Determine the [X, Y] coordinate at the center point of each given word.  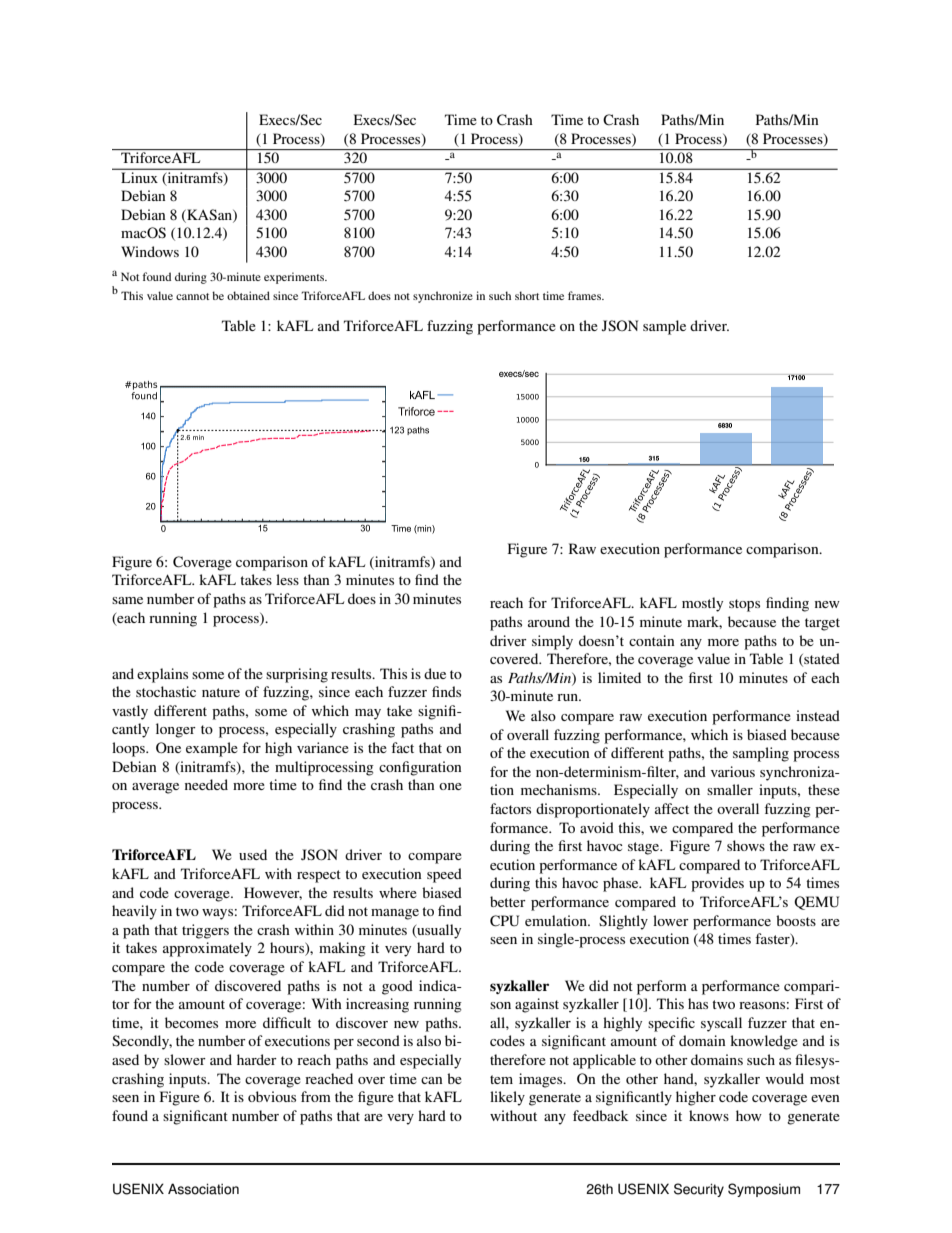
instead [818, 715]
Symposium [764, 1190]
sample [664, 327]
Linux [139, 177]
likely [507, 1098]
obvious [272, 1096]
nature [221, 692]
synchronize [443, 297]
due [435, 673]
